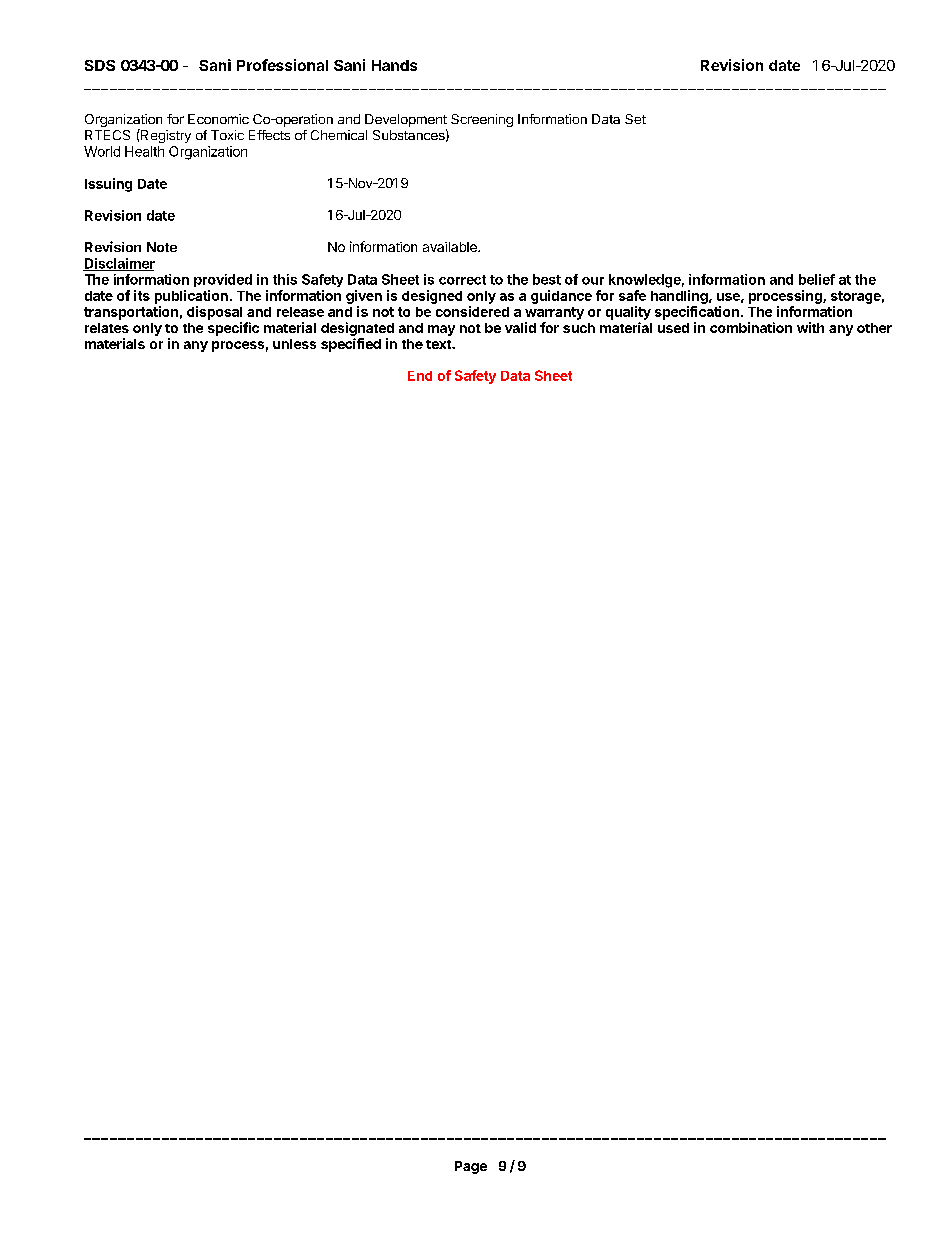 This screenshot has width=952, height=1233. I want to click on End, so click(420, 376).
